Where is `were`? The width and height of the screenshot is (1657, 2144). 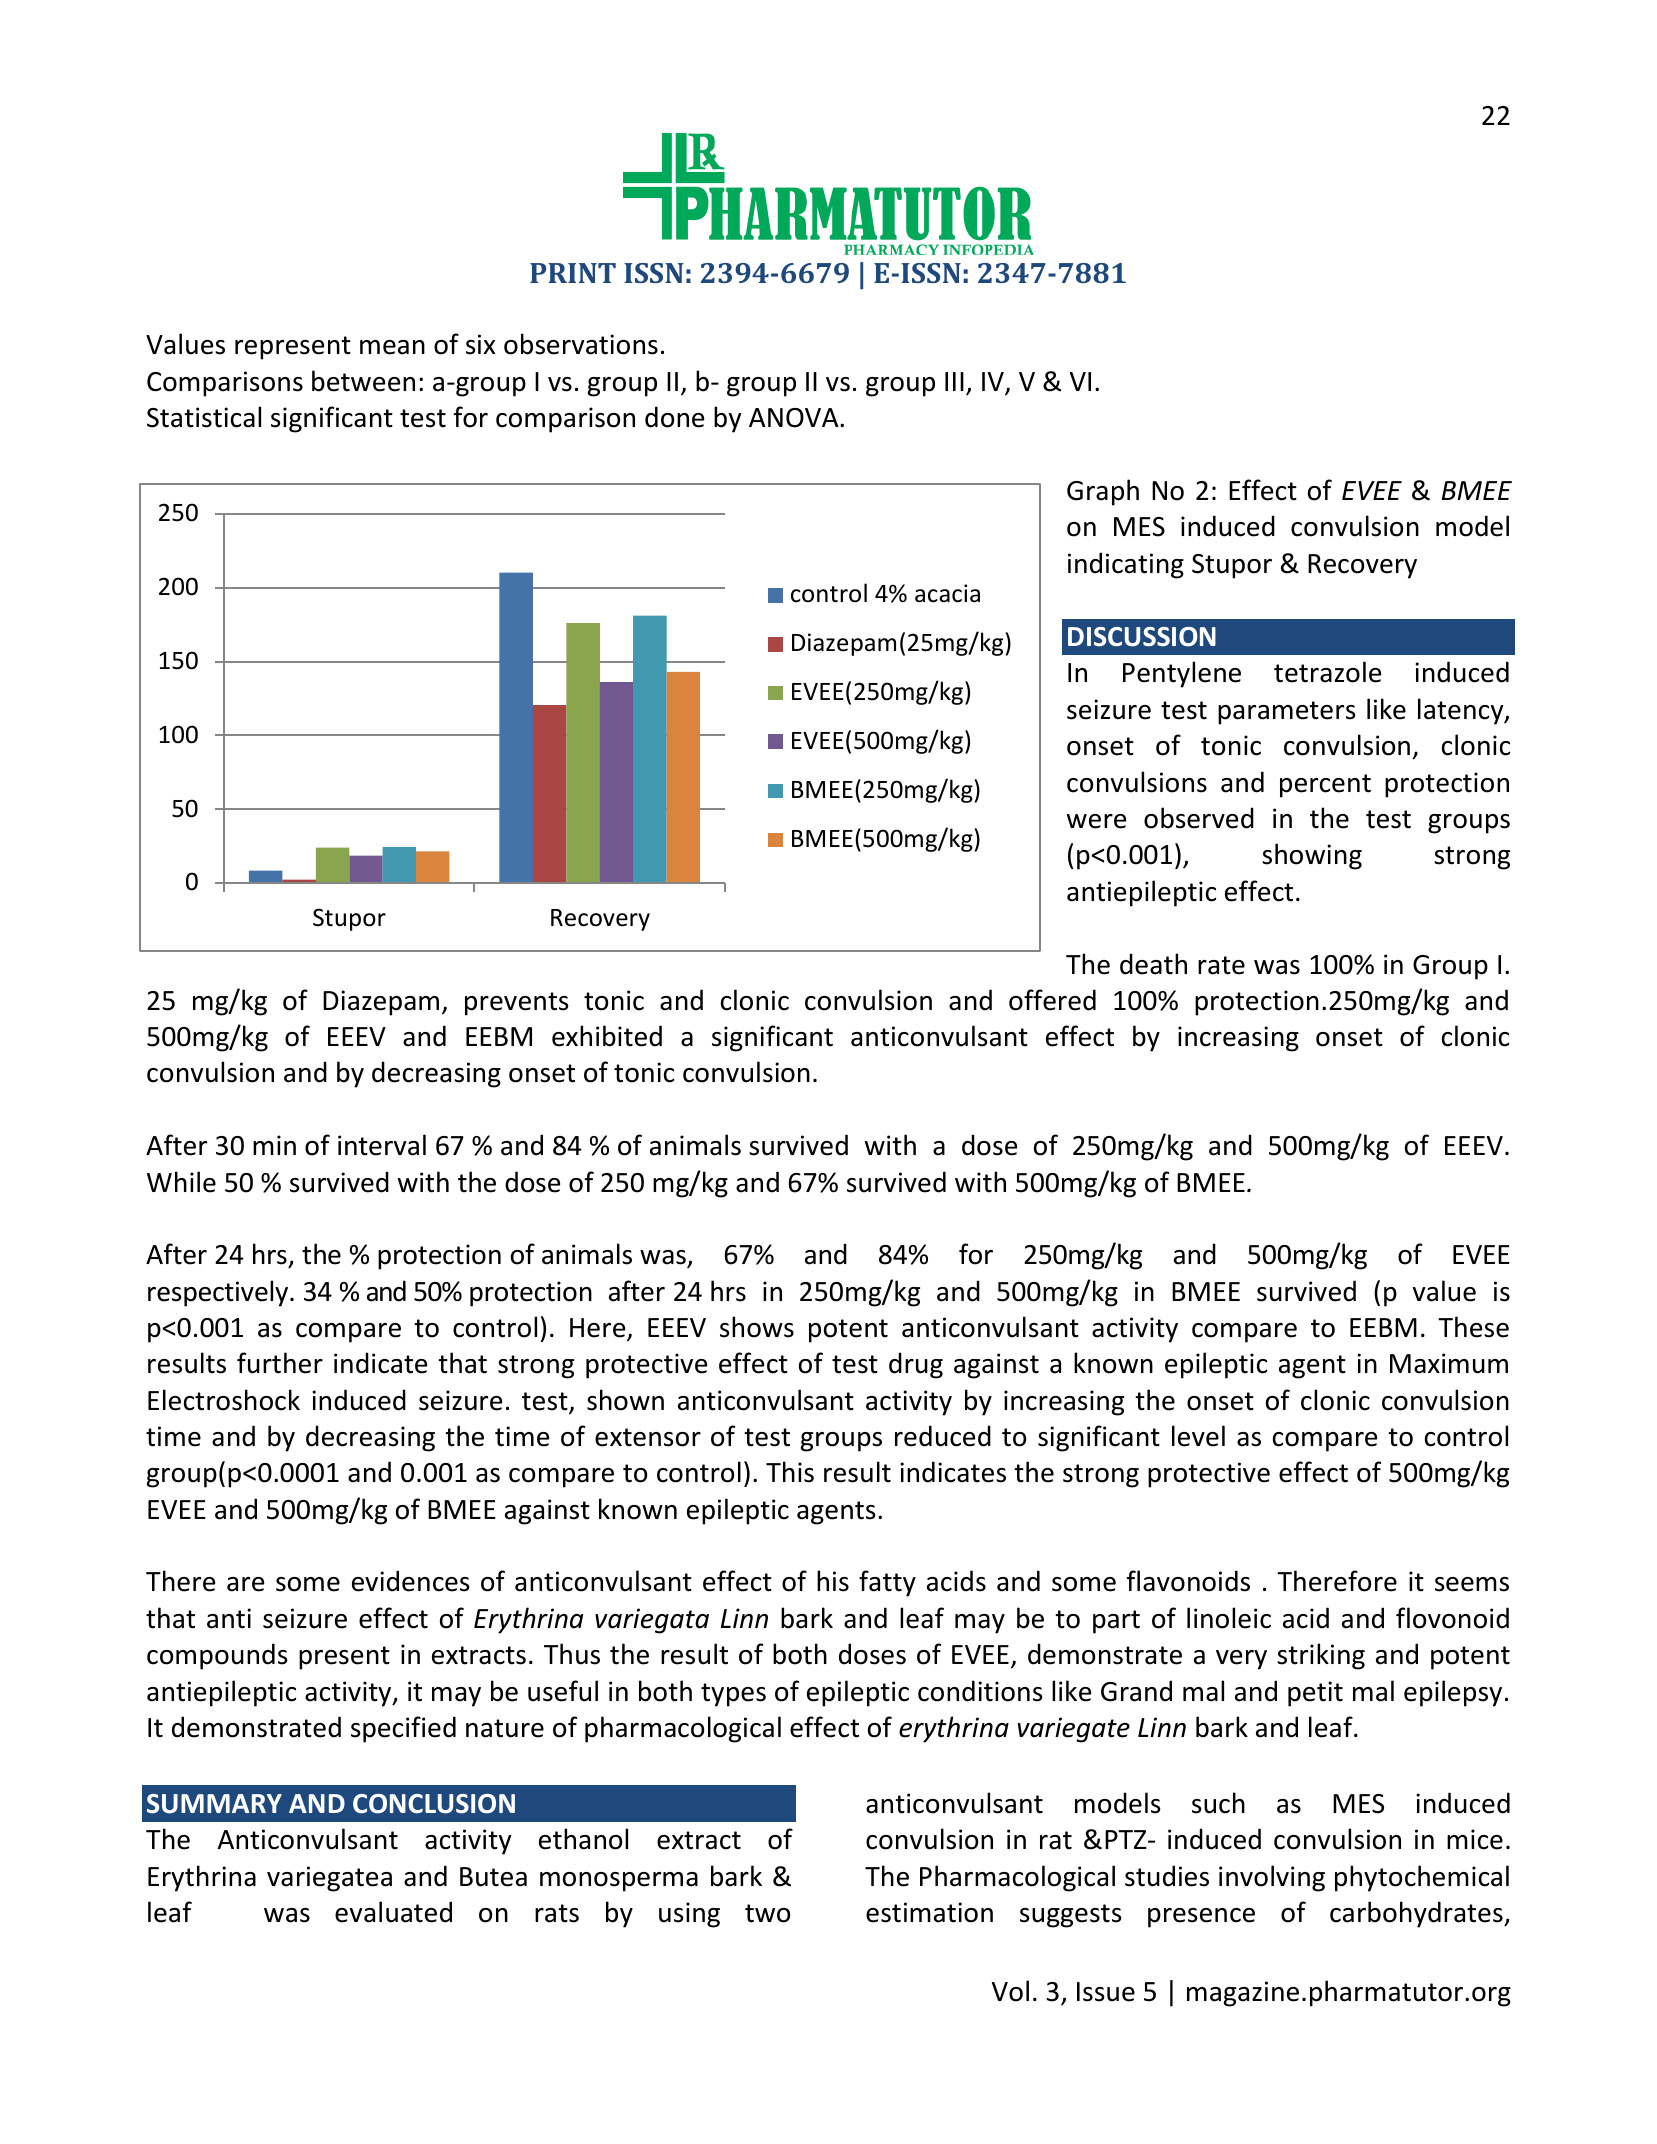
were is located at coordinates (1096, 821).
